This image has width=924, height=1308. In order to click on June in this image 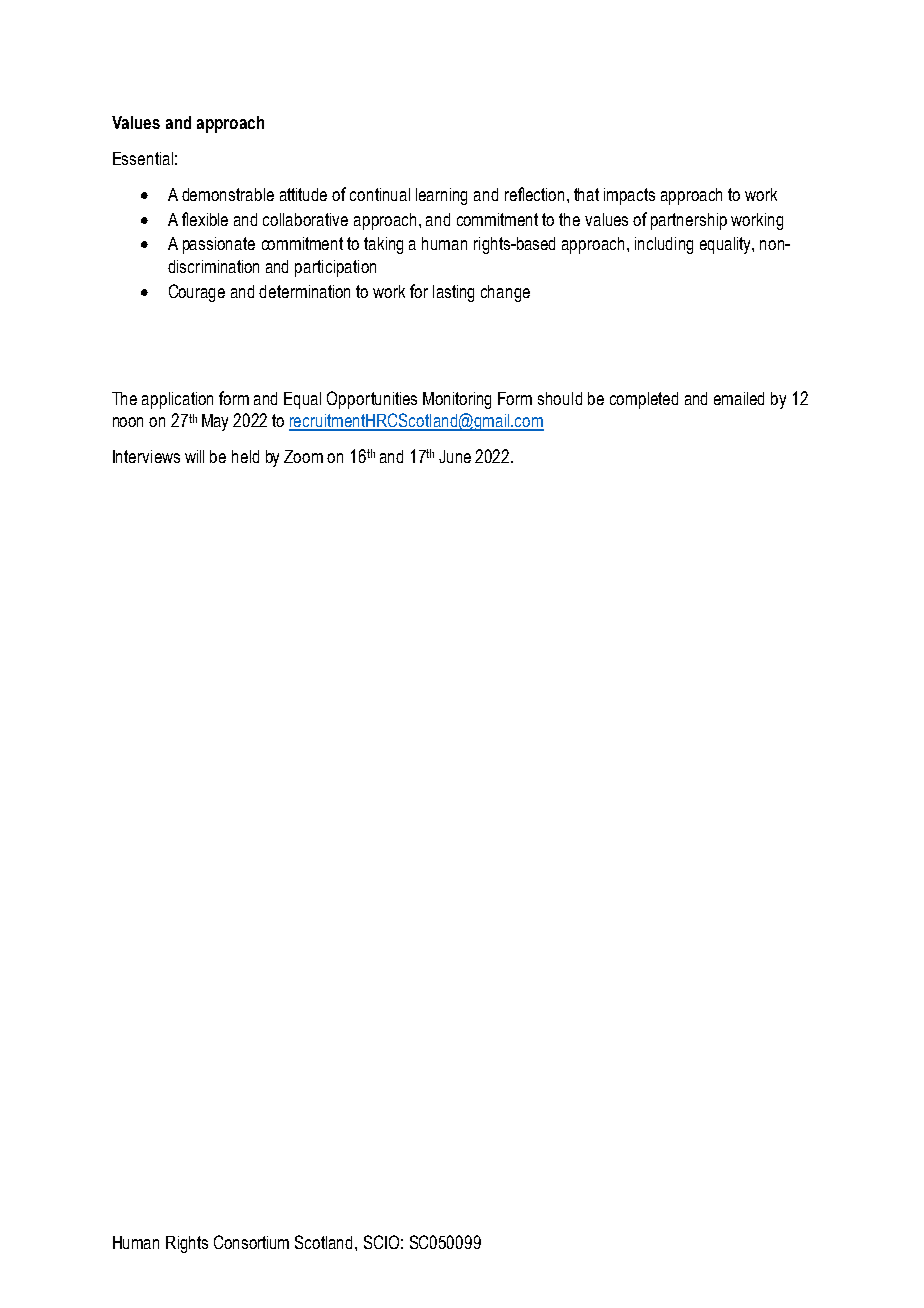, I will do `click(455, 456)`.
